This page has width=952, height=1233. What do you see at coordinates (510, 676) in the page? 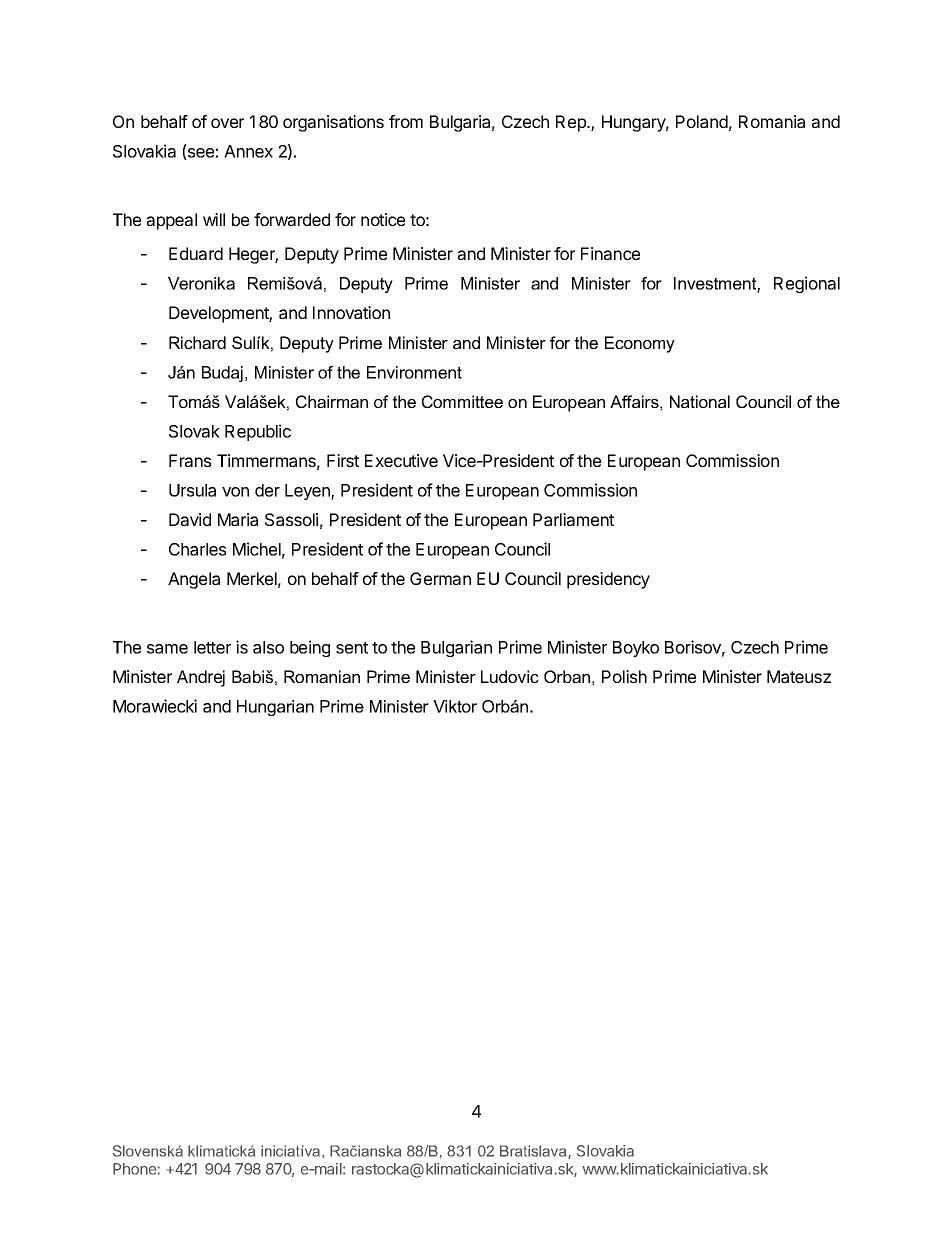
I see `Ludovic` at bounding box center [510, 676].
